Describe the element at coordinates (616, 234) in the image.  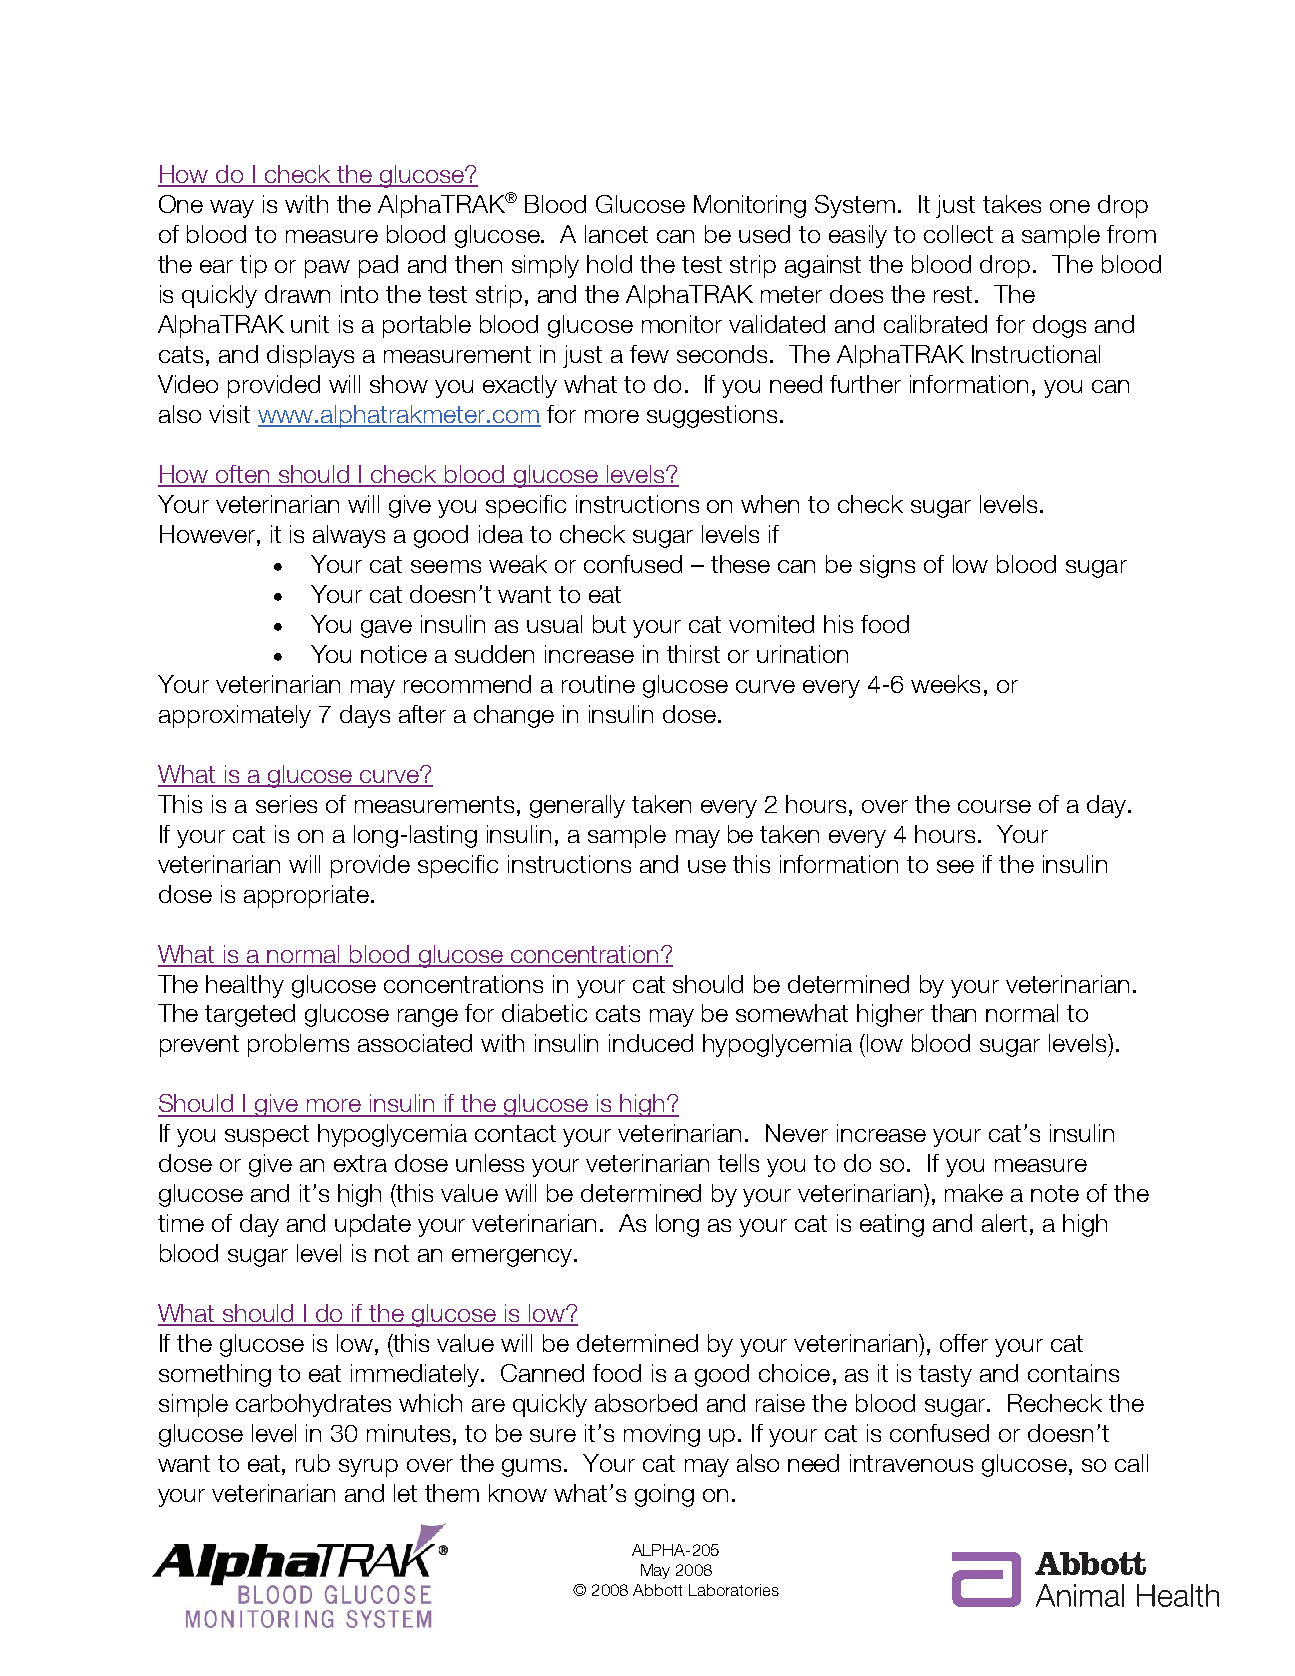
I see `lancet` at that location.
